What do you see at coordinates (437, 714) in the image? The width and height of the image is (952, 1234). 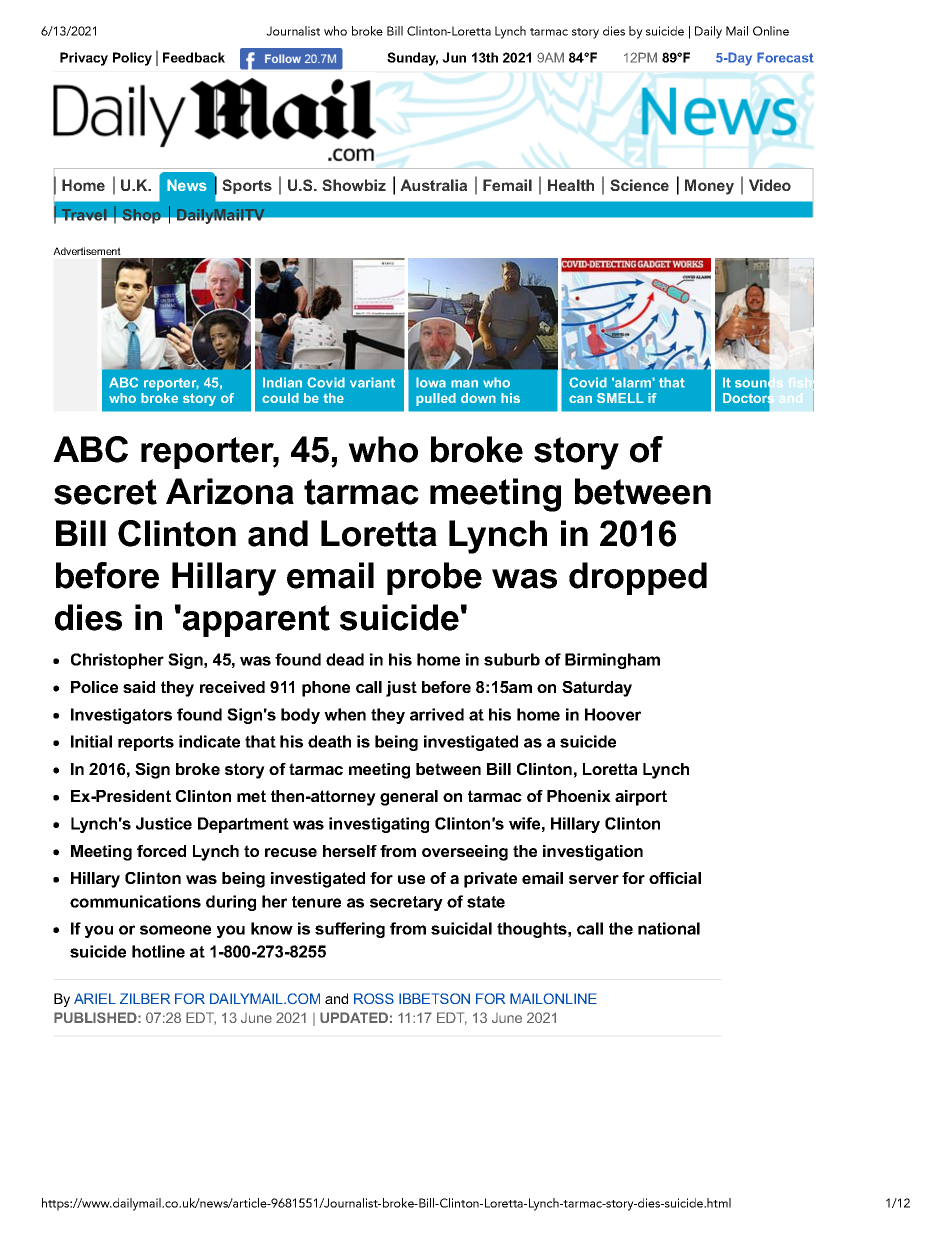 I see `arrived` at bounding box center [437, 714].
